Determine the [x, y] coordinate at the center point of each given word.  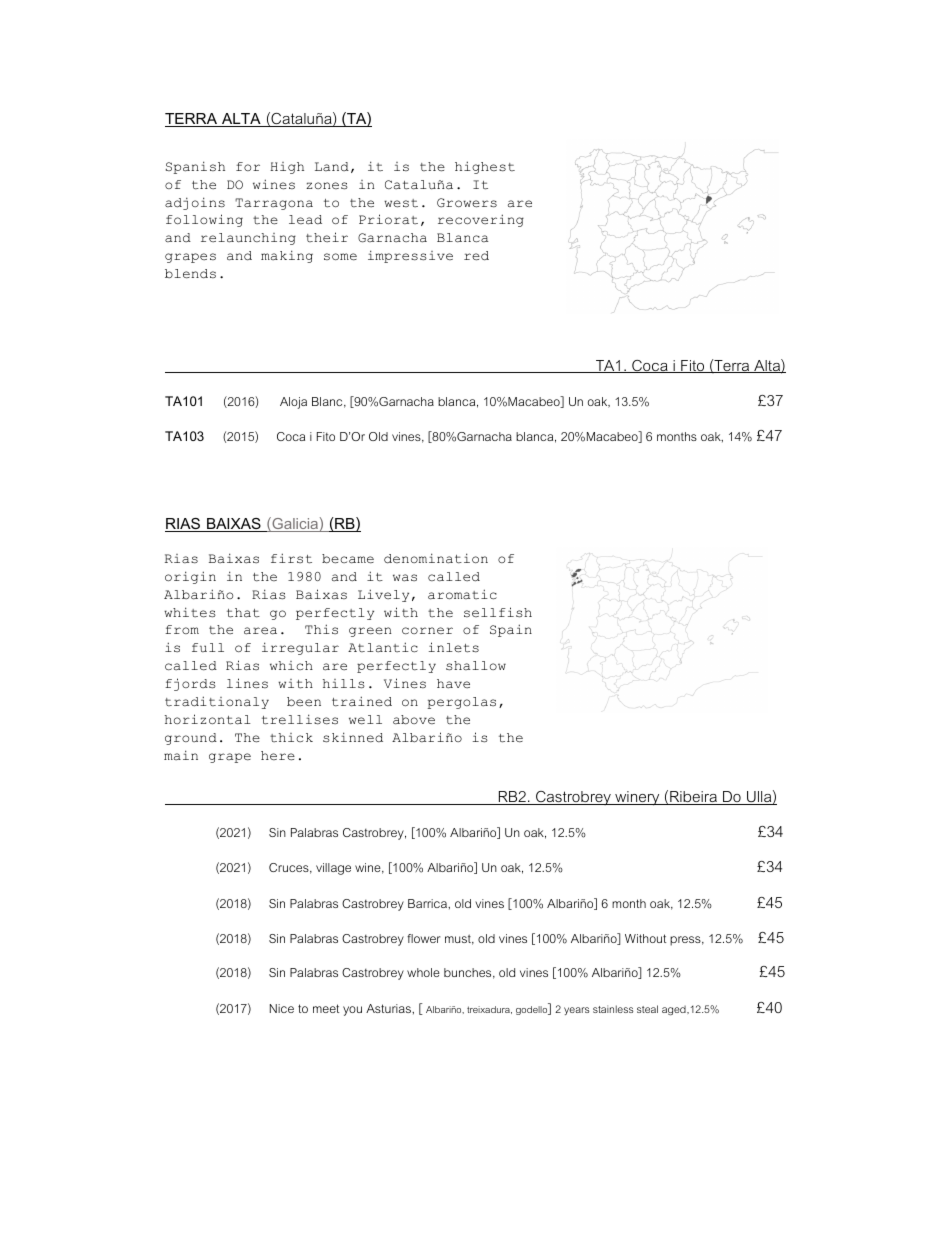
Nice [282, 1008]
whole [423, 972]
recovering [481, 220]
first [291, 558]
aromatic [462, 594]
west [401, 203]
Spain [511, 630]
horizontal [208, 719]
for [248, 166]
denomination [436, 558]
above [414, 720]
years [576, 1011]
